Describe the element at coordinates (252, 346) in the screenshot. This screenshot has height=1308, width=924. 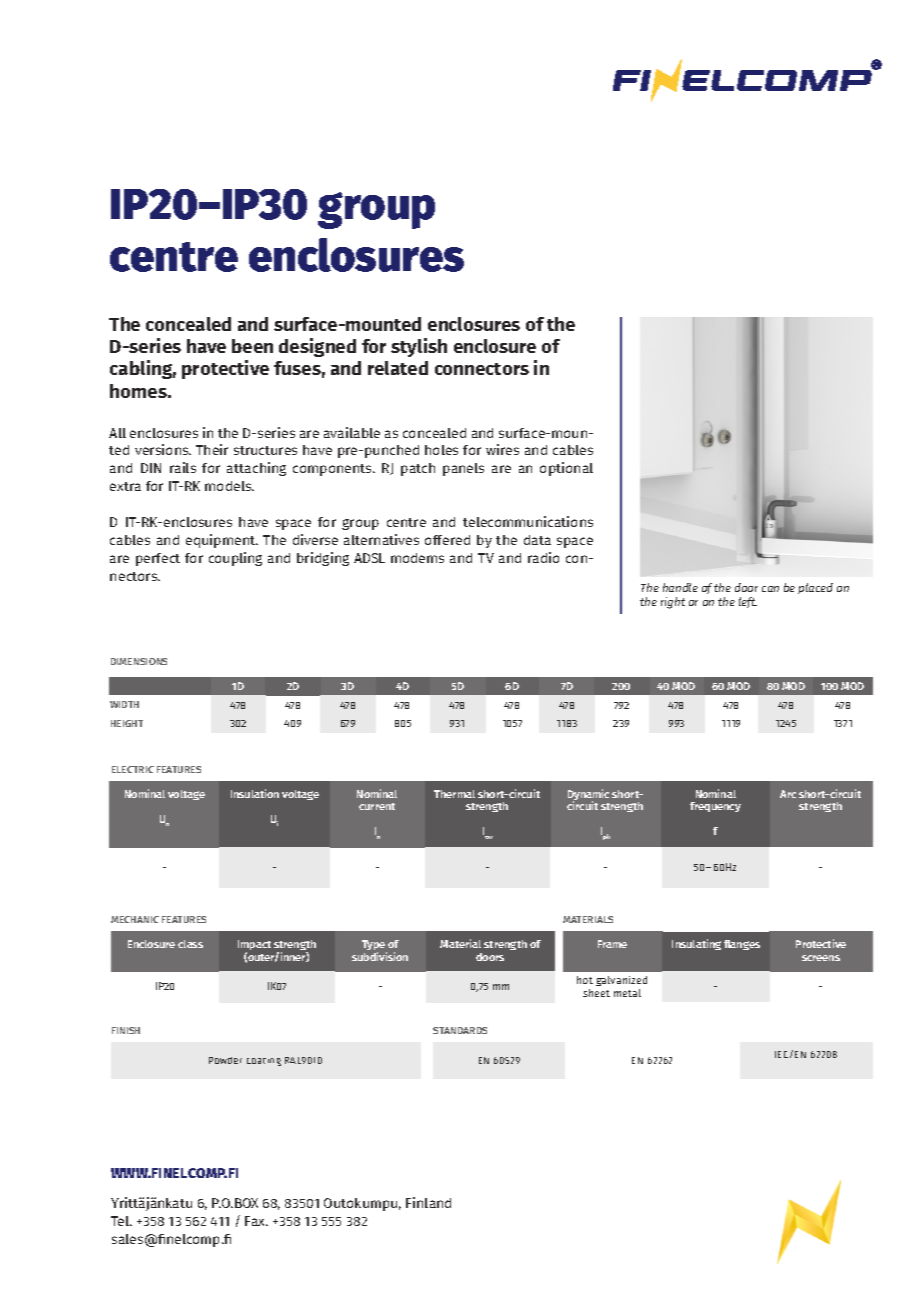
I see `been` at that location.
